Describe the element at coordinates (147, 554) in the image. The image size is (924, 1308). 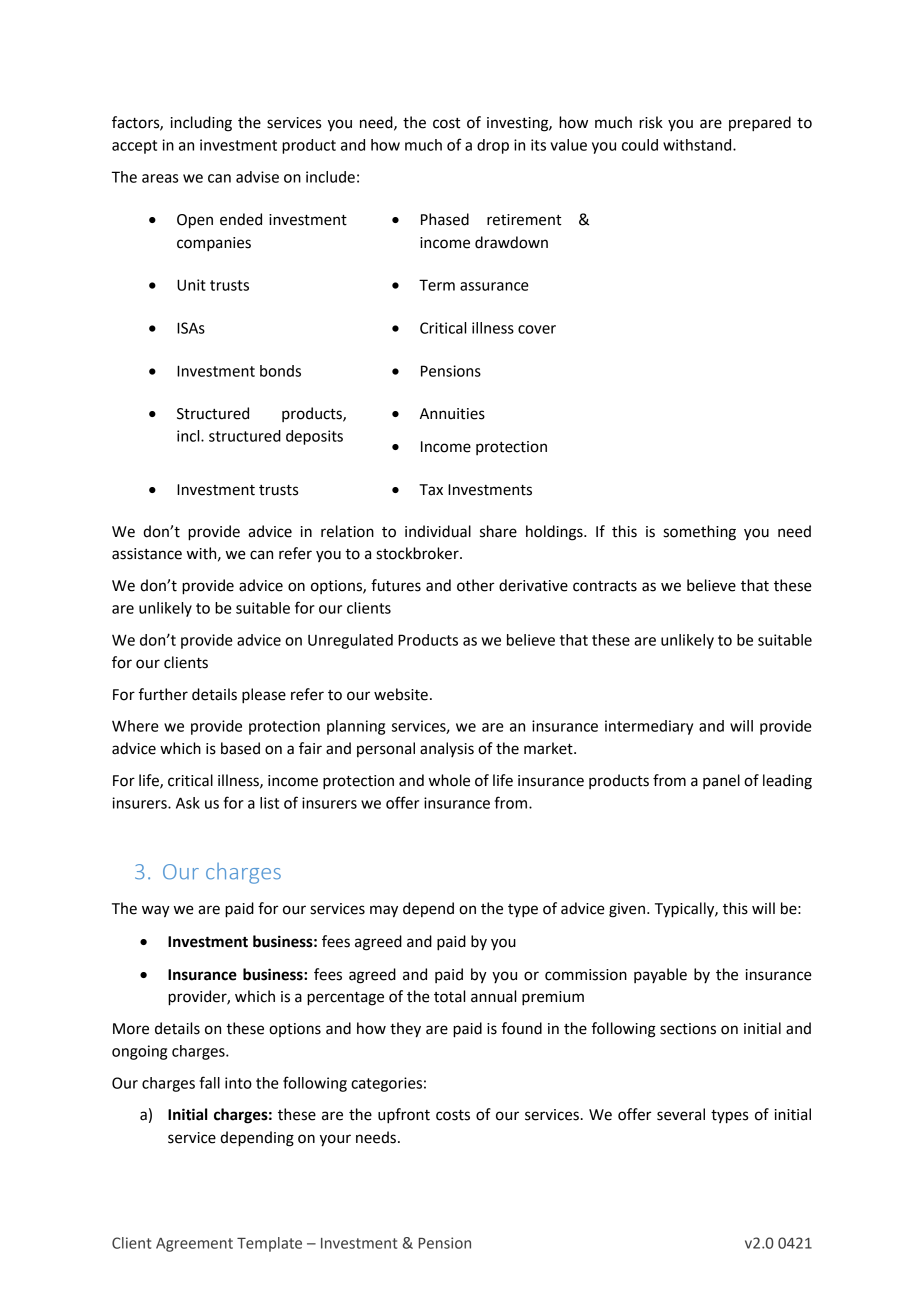
I see `assistance` at that location.
